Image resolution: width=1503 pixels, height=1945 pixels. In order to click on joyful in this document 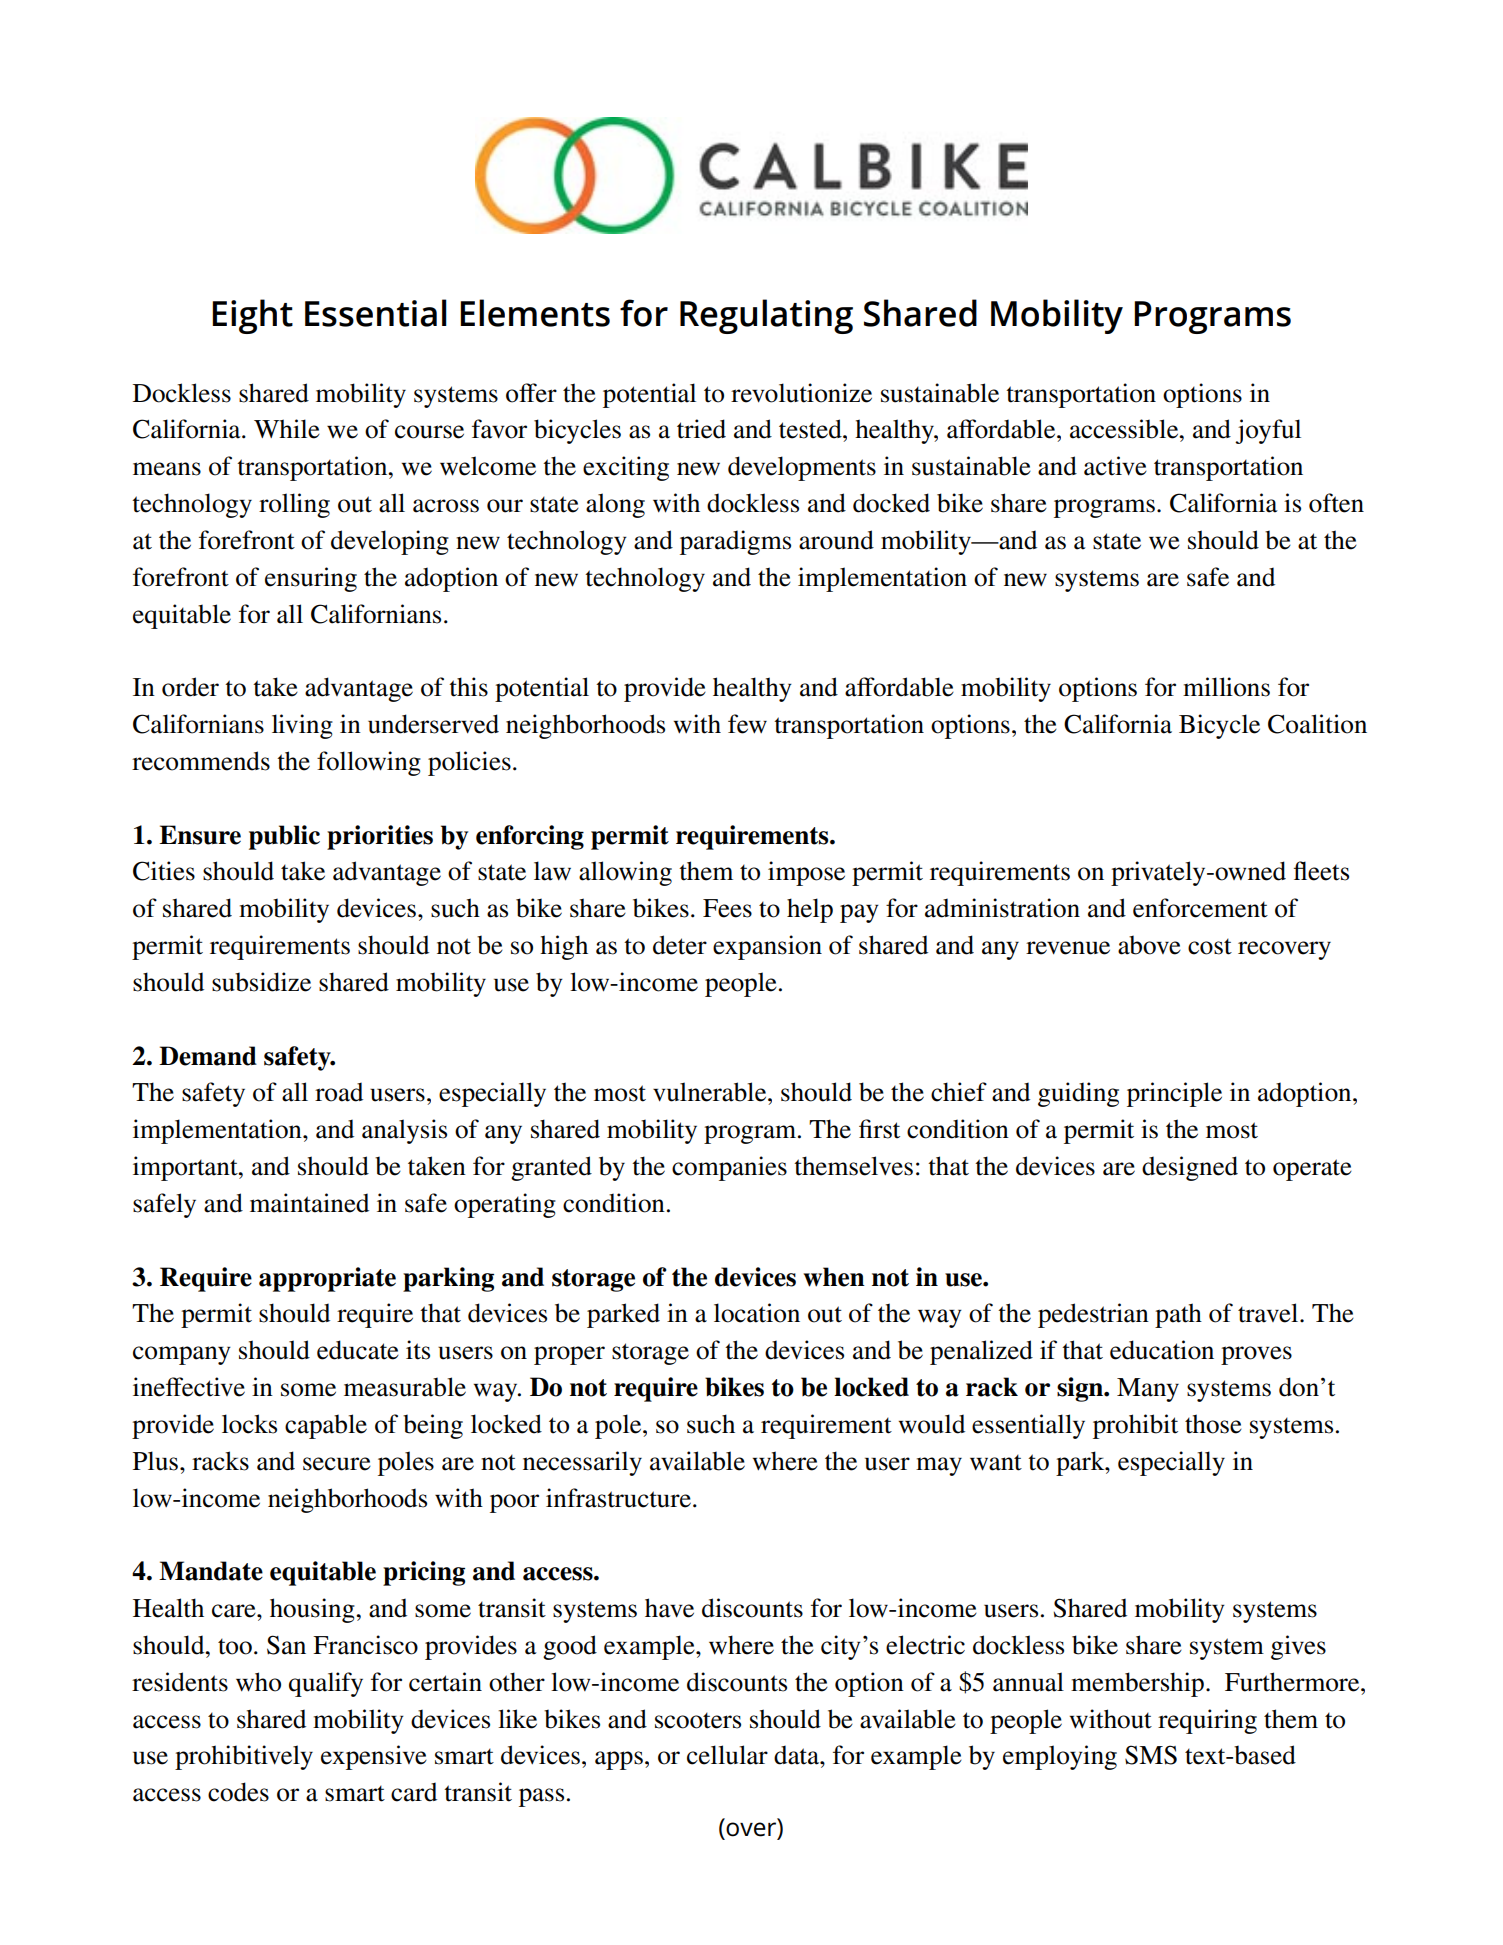, I will do `click(1268, 431)`.
